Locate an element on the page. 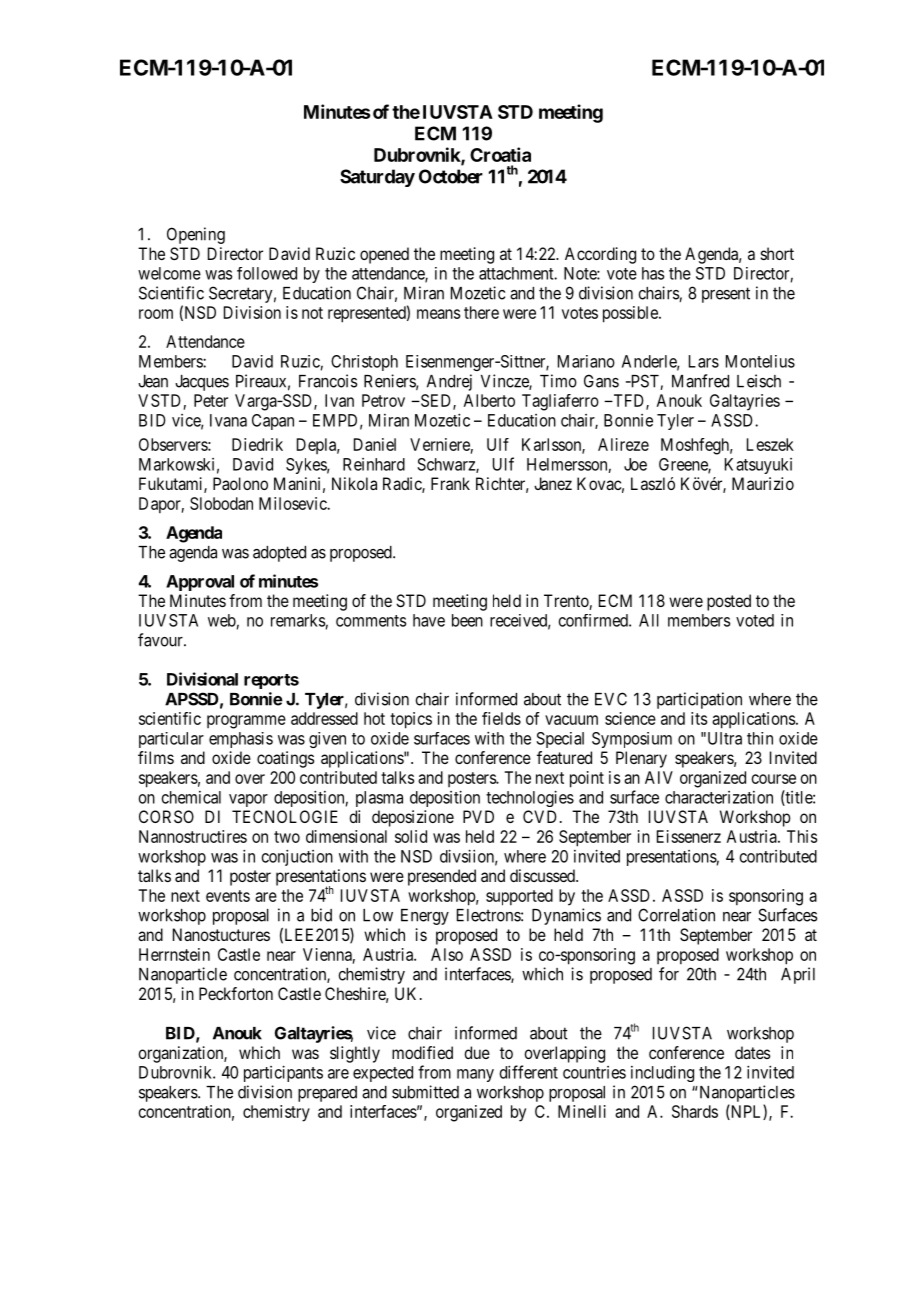 This document has height=1308, width=924. Shards is located at coordinates (695, 1111).
